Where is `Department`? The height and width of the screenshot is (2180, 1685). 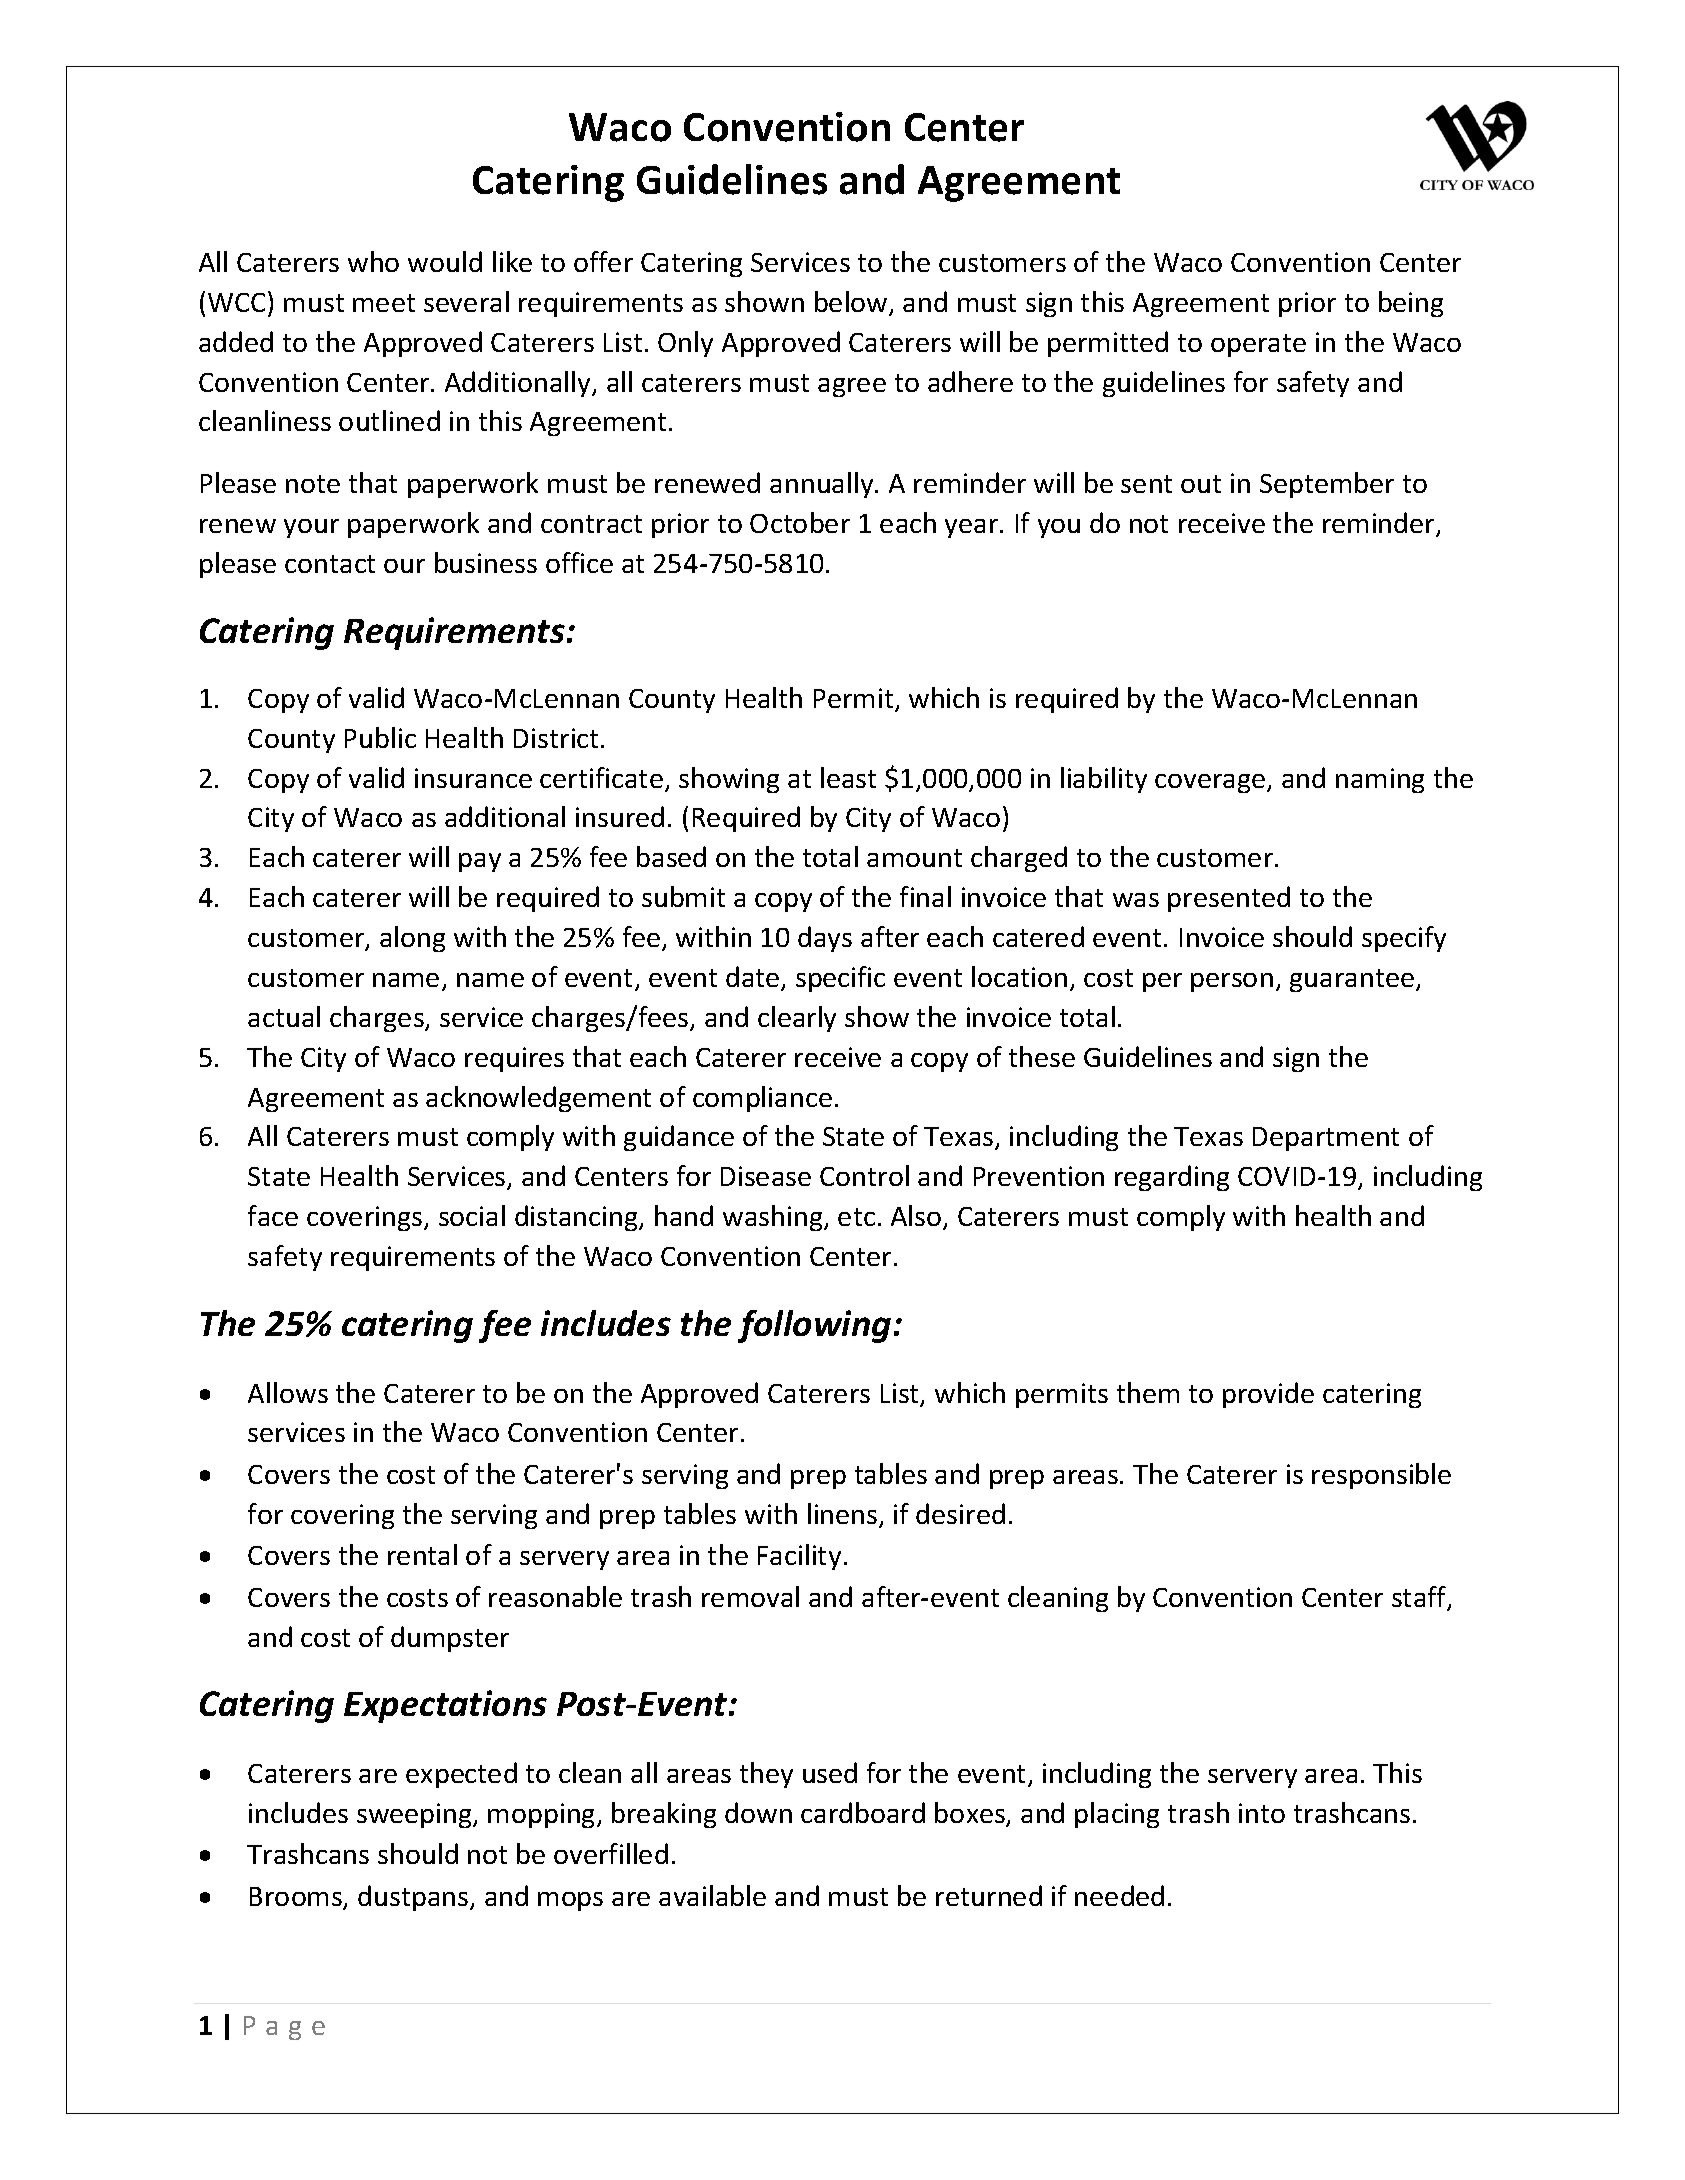 Department is located at coordinates (1326, 1139).
